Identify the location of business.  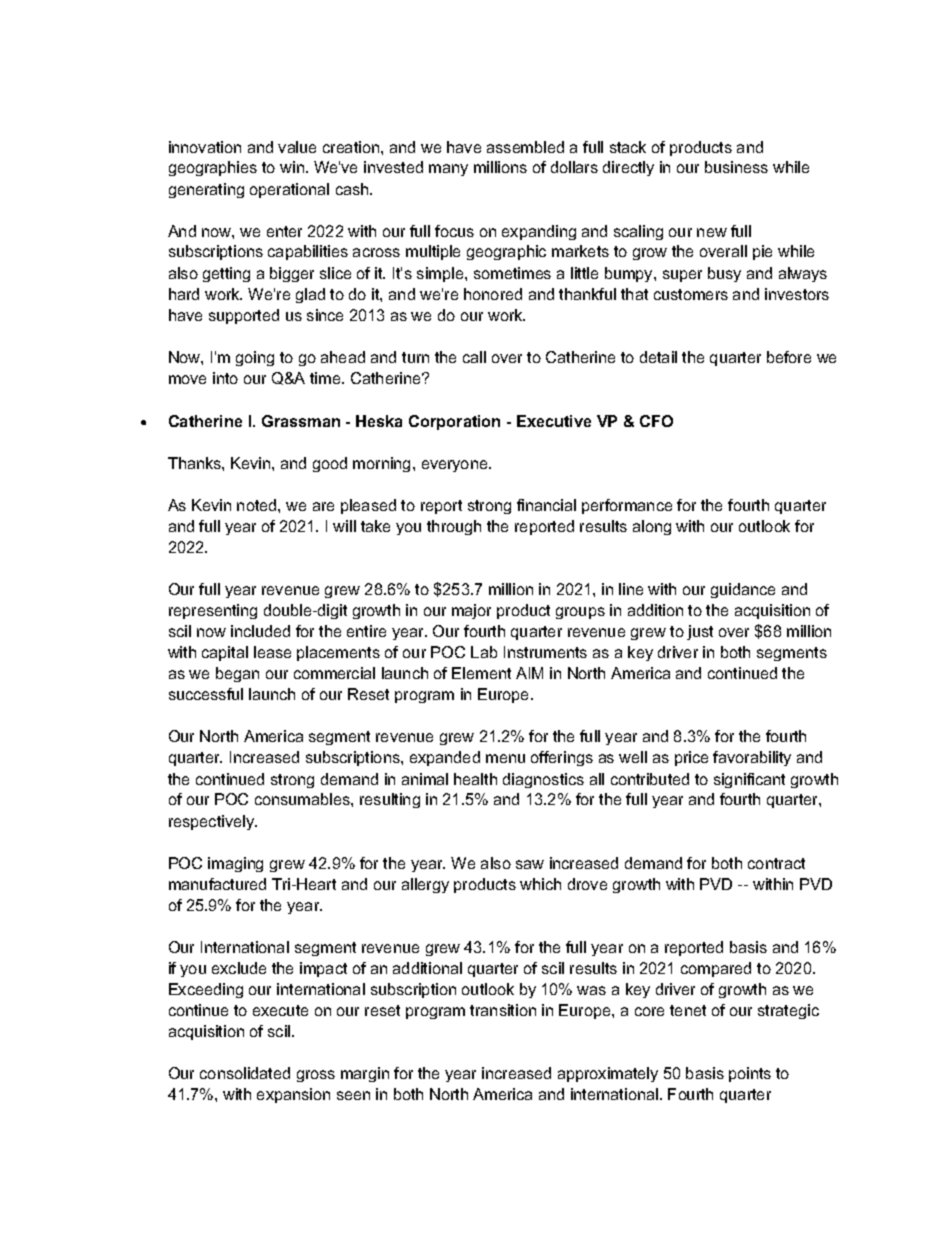
(736, 167).
